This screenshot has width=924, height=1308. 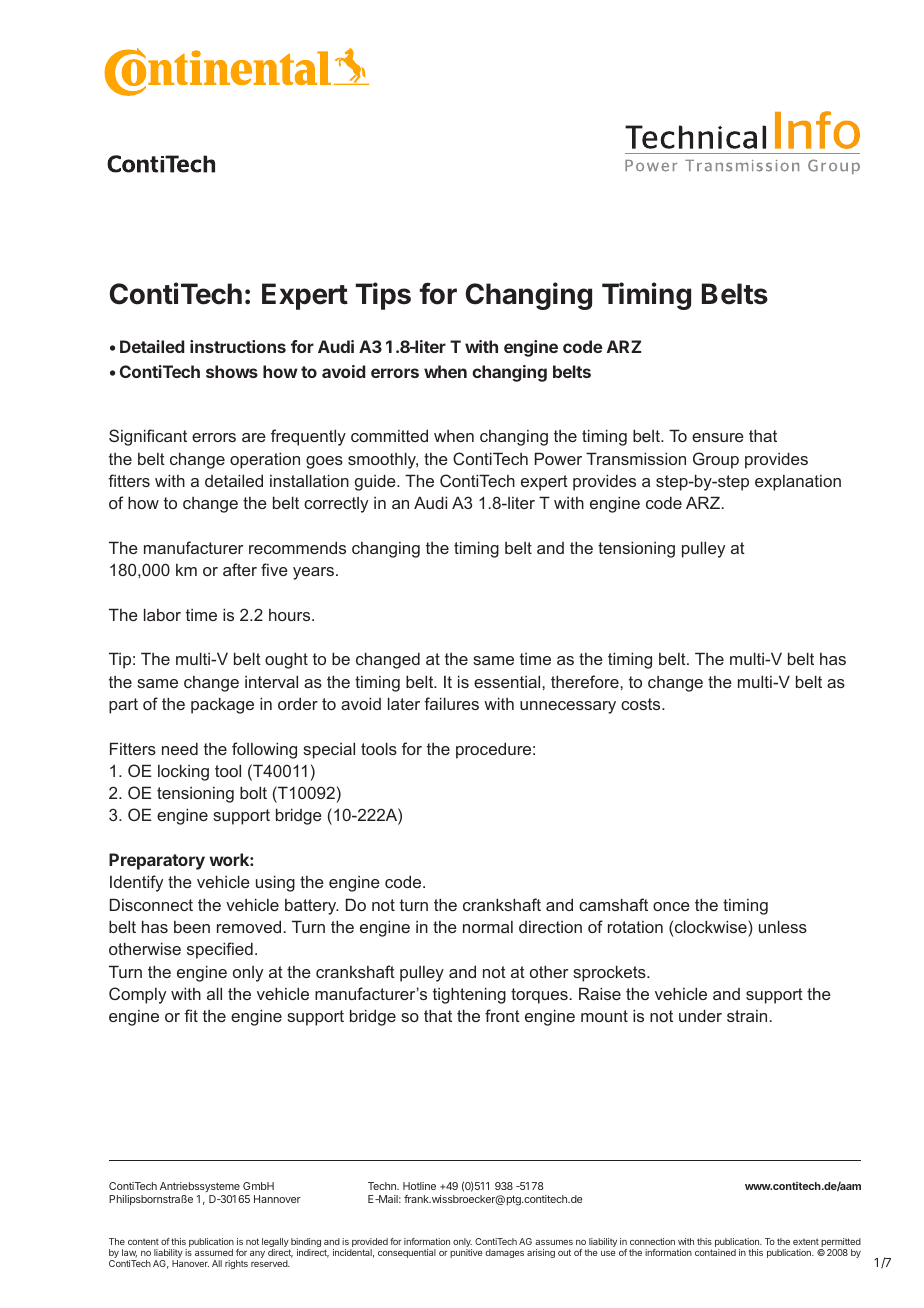 What do you see at coordinates (183, 772) in the screenshot?
I see `locking` at bounding box center [183, 772].
